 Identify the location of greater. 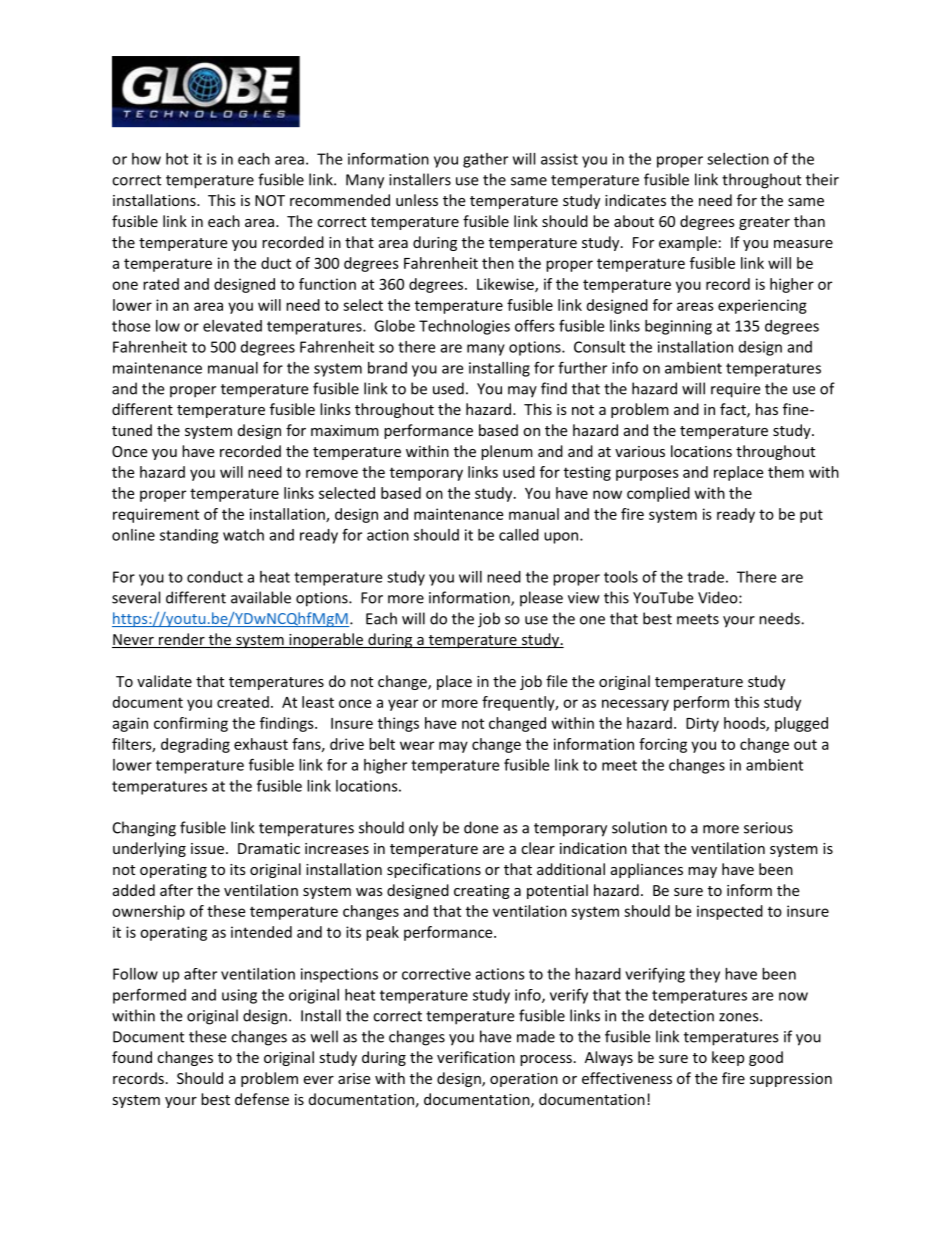
(764, 223).
